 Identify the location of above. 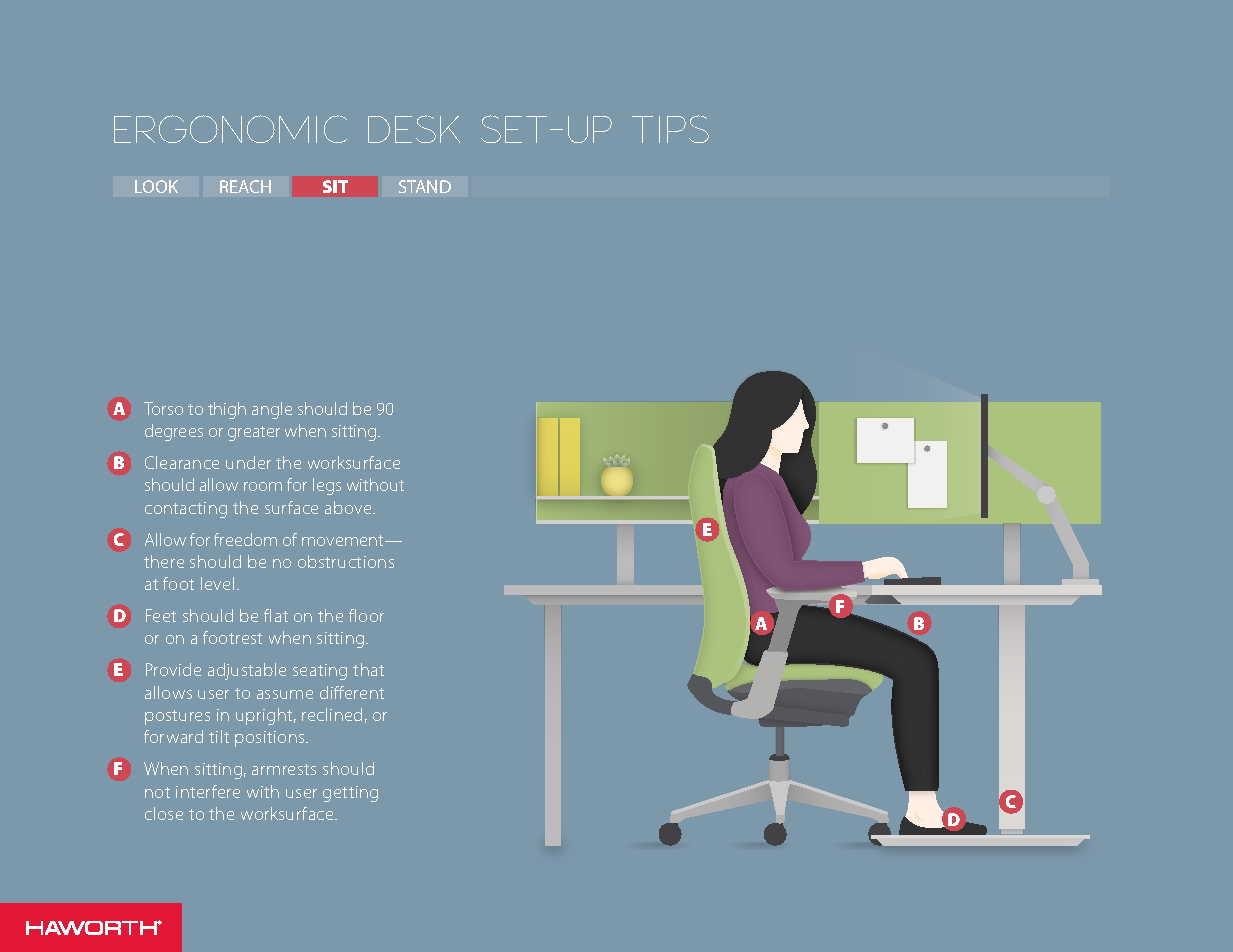
(349, 507).
